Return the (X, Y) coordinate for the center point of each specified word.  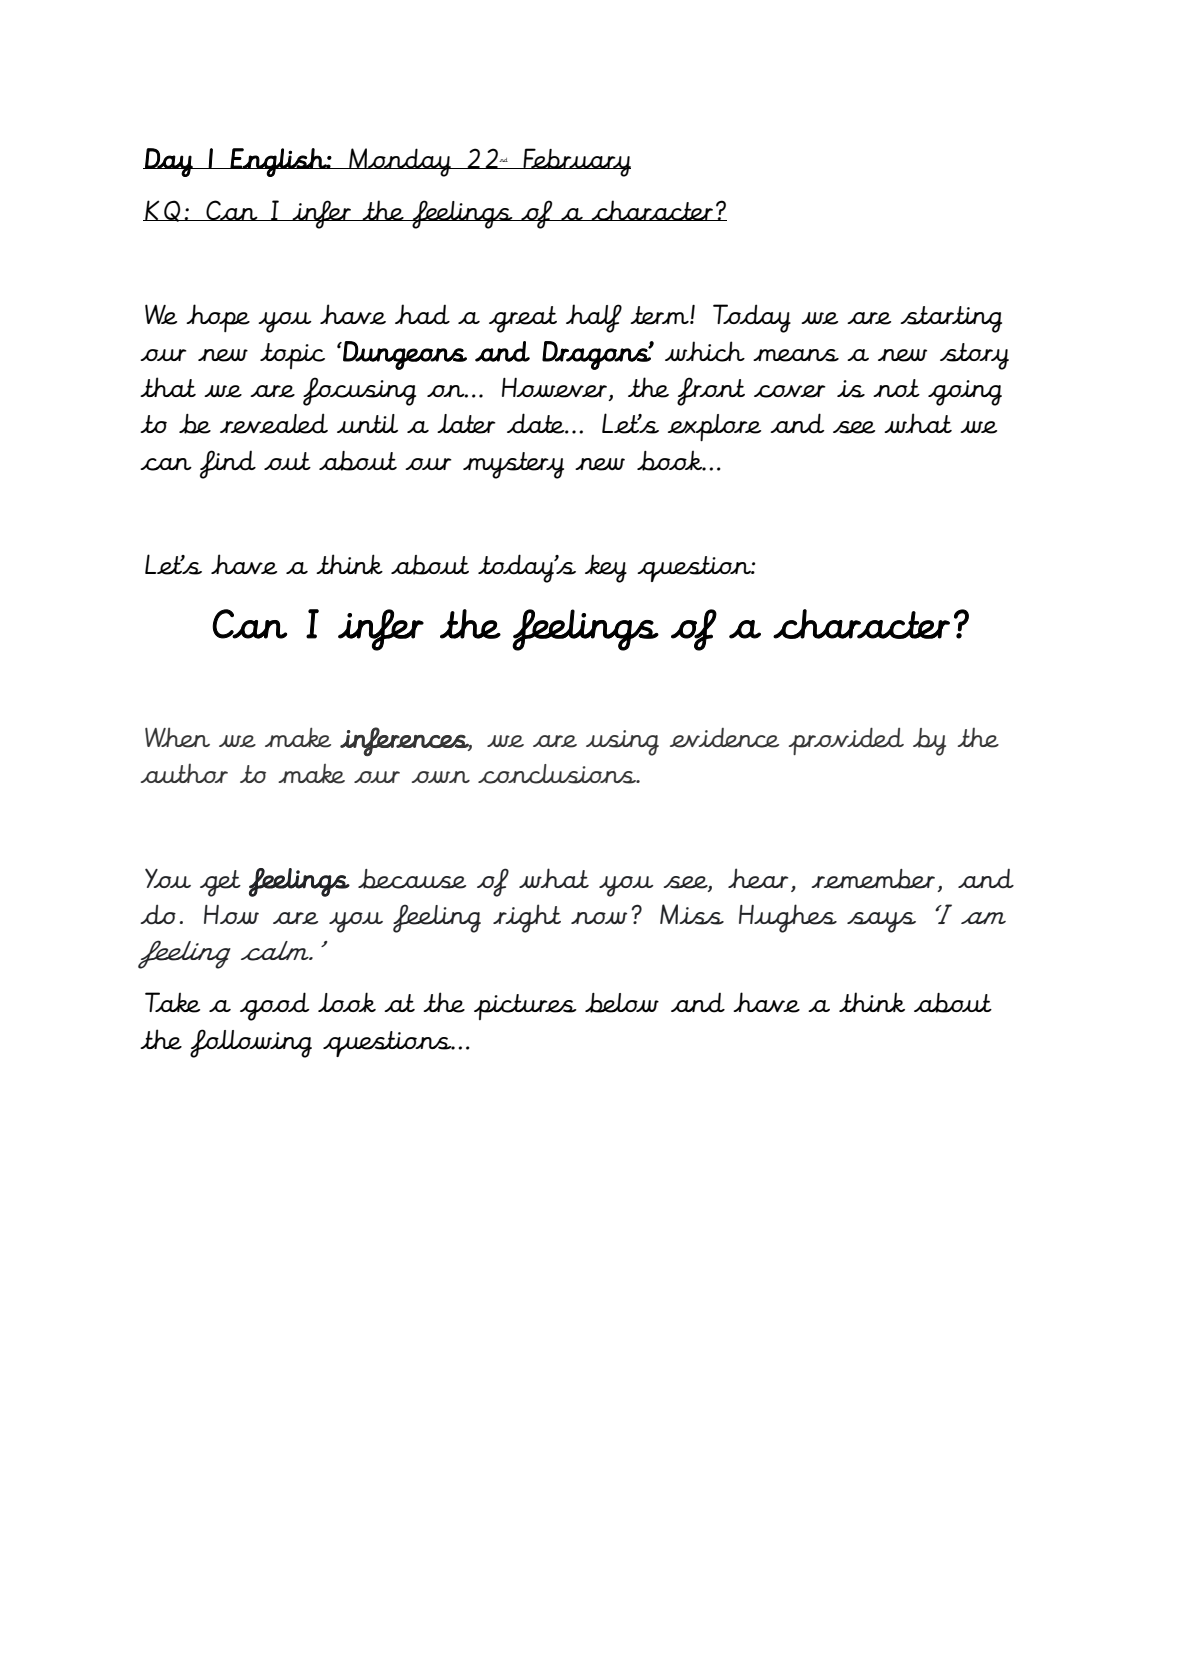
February (576, 162)
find (228, 464)
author (184, 773)
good (275, 1006)
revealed (274, 423)
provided (846, 741)
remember (873, 879)
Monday (400, 162)
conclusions (558, 774)
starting (951, 319)
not (896, 388)
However (556, 389)
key (606, 568)
